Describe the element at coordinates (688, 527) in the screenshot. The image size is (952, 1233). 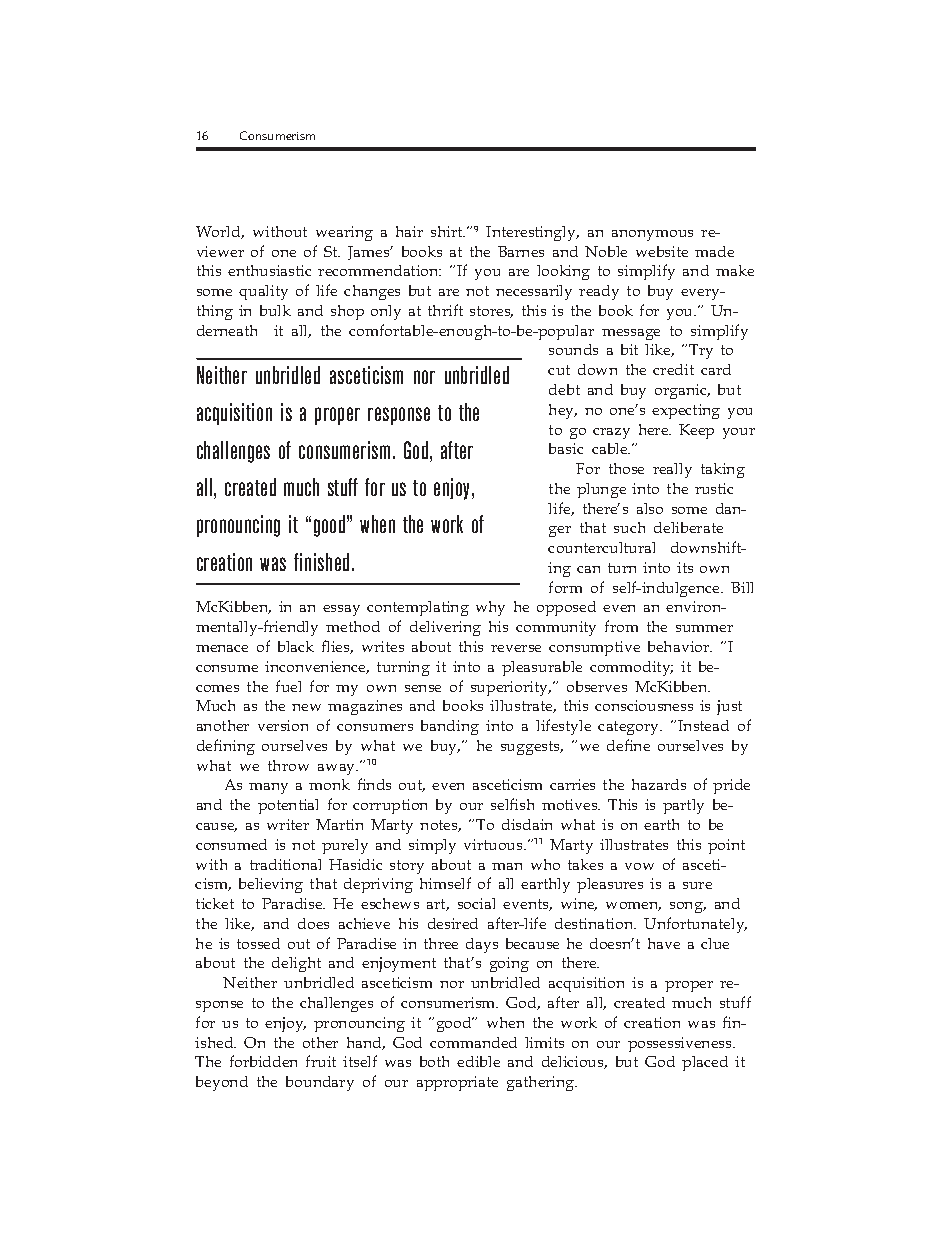
I see `deliberate` at that location.
